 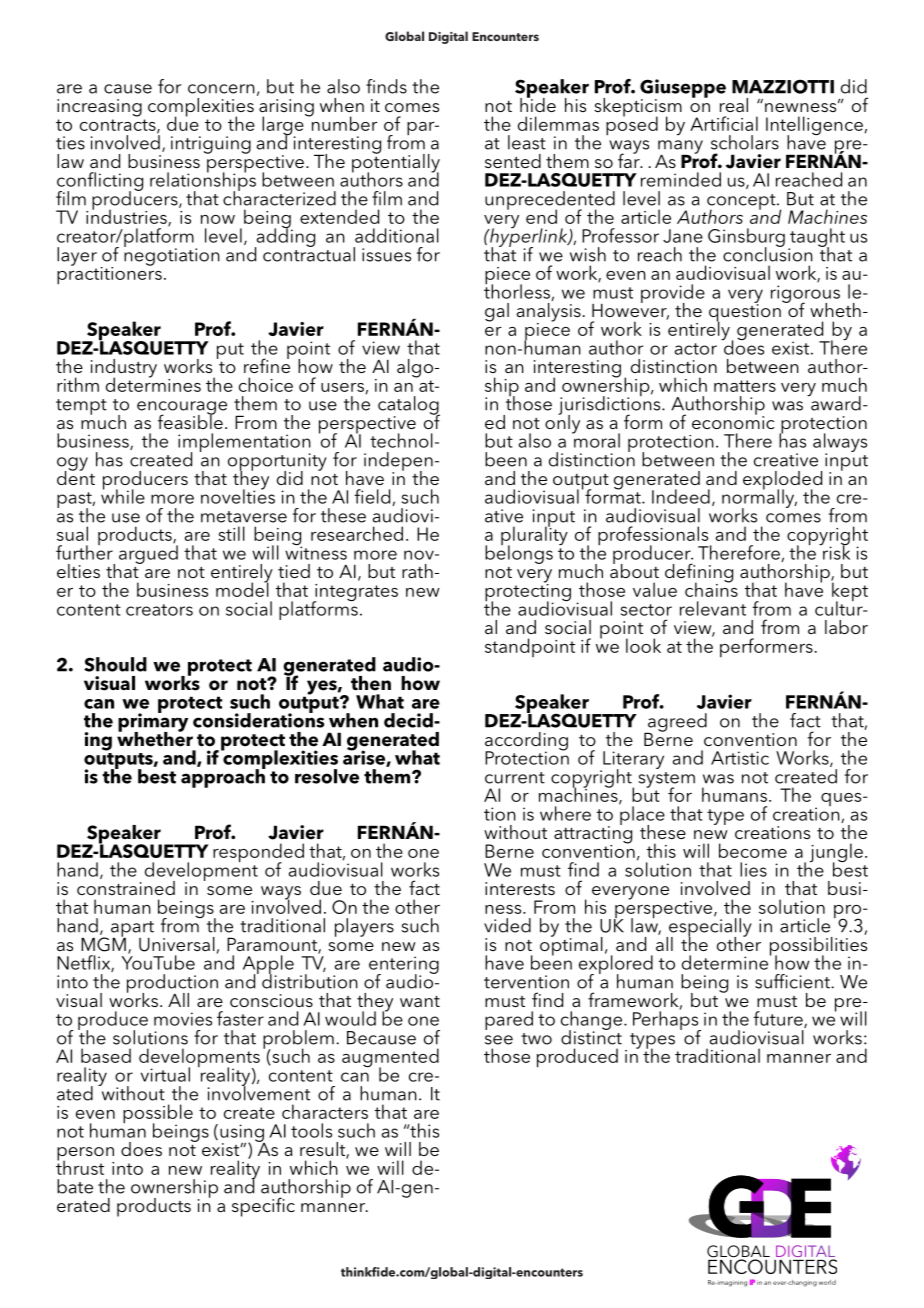 I want to click on least, so click(x=527, y=142).
